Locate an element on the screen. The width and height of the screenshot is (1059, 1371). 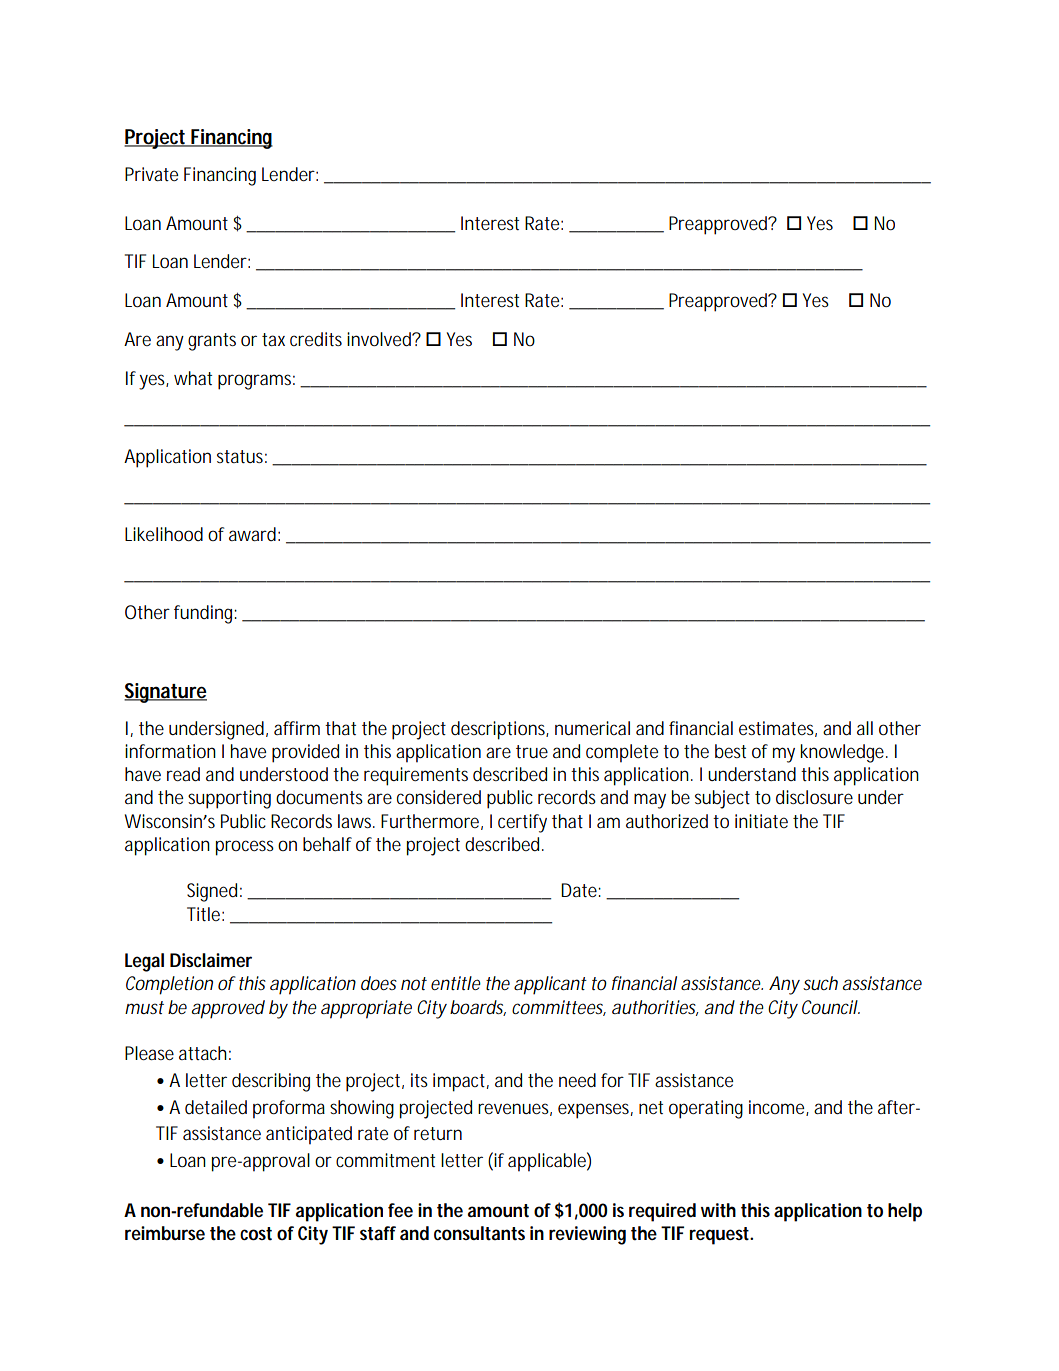
involved is located at coordinates (379, 339).
